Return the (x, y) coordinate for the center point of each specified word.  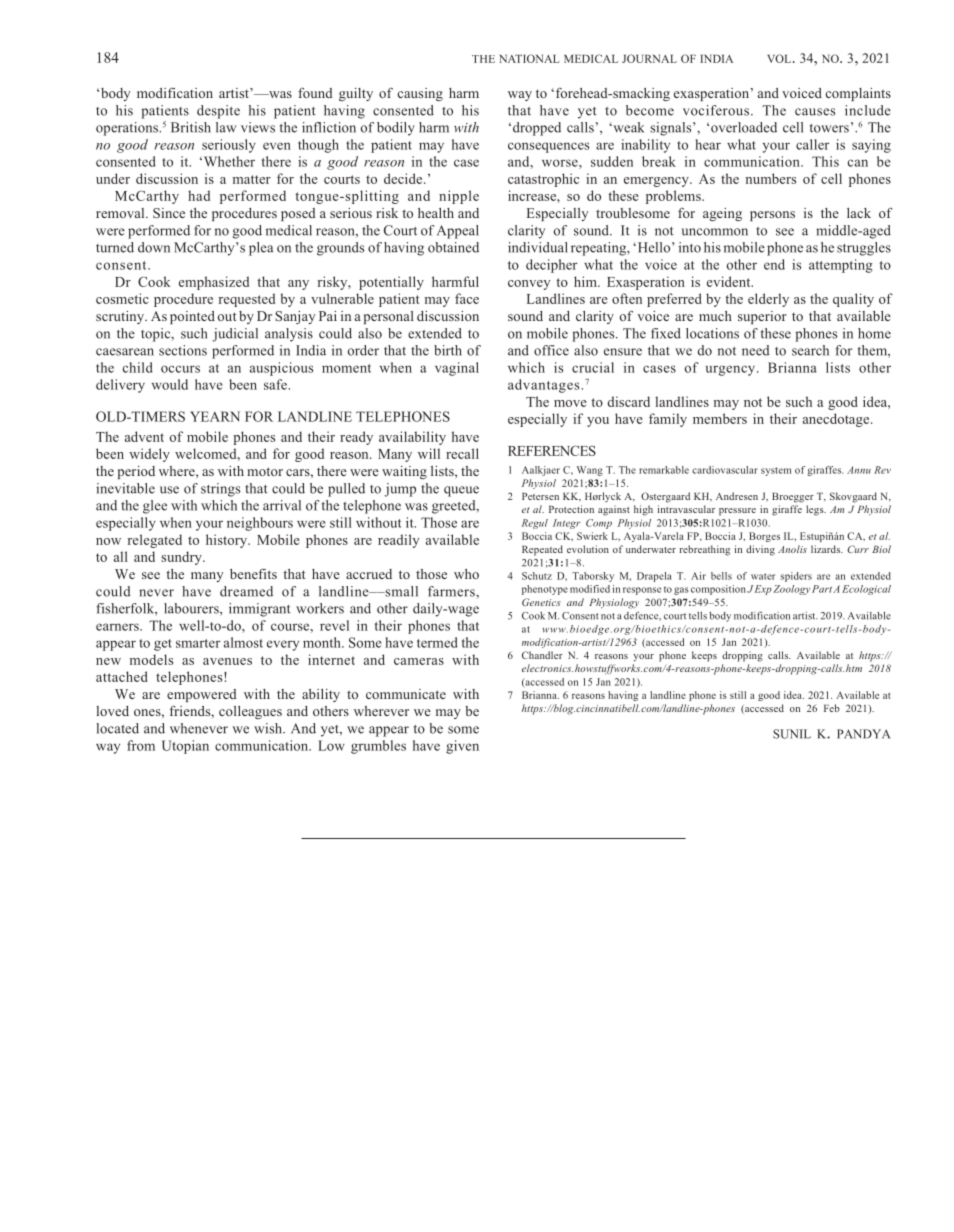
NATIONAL (530, 58)
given (462, 747)
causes (815, 112)
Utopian (185, 747)
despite (218, 112)
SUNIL (792, 734)
